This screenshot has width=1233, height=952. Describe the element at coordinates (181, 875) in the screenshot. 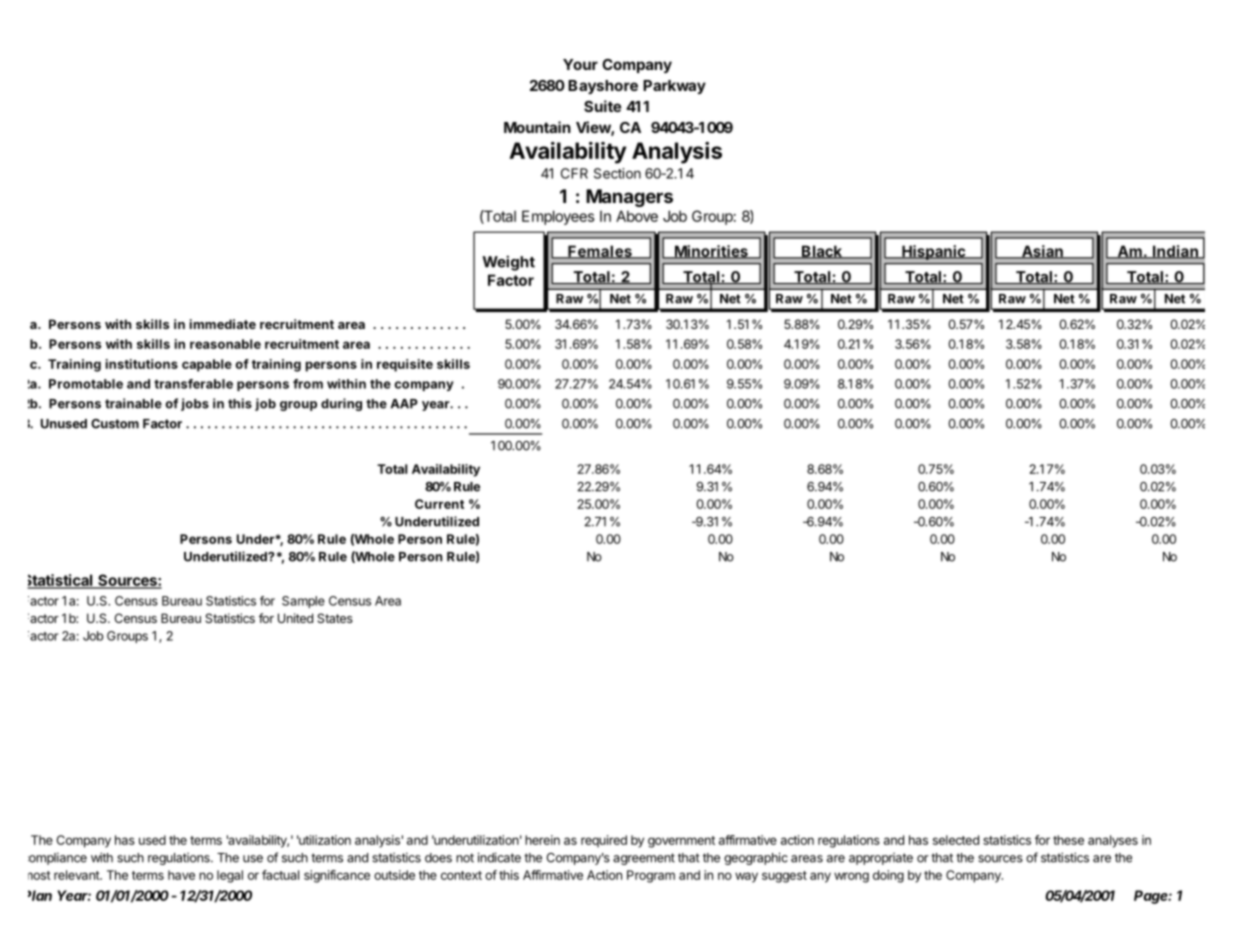

I see `have` at that location.
